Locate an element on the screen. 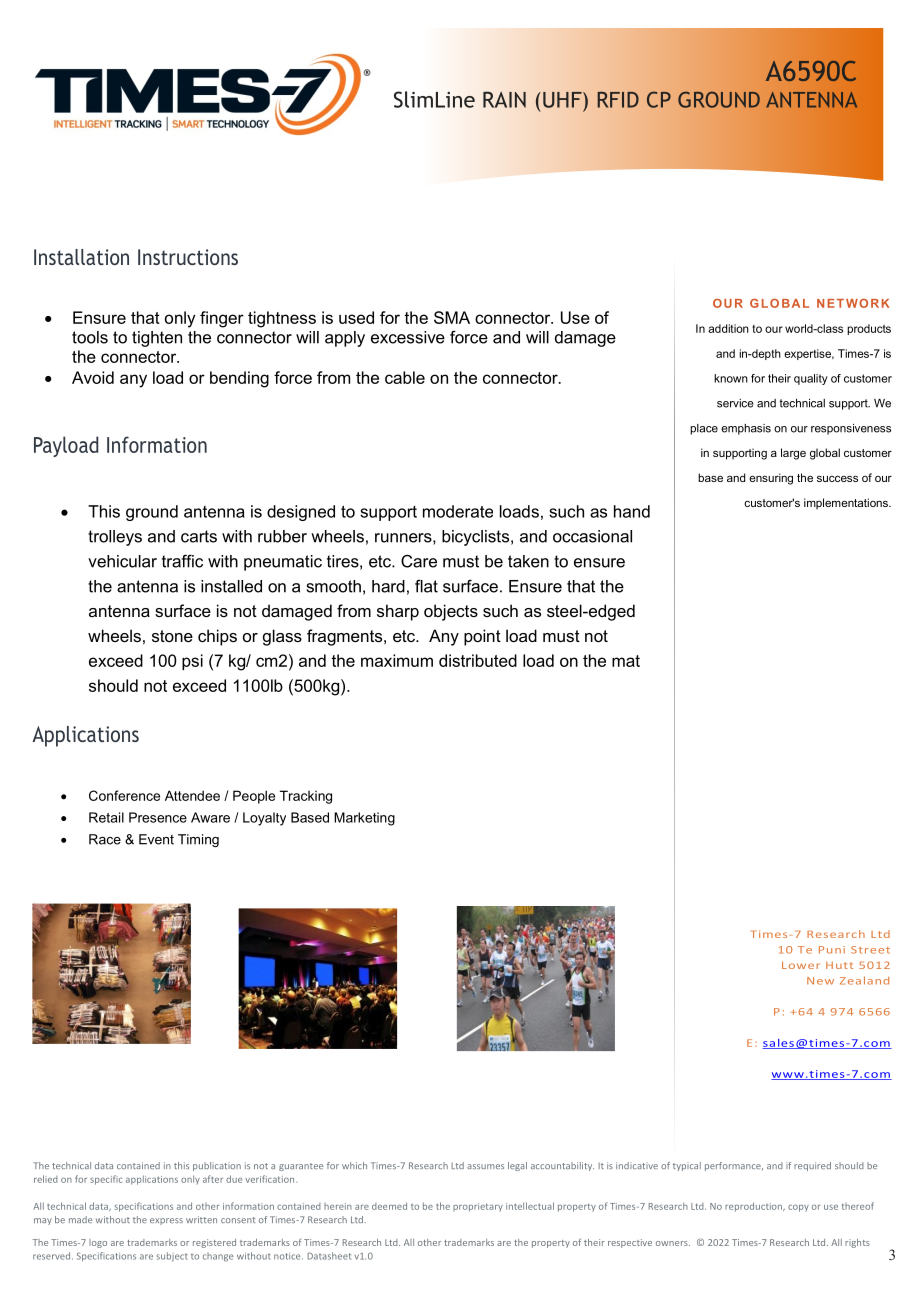 Image resolution: width=924 pixels, height=1309 pixels. proprietary is located at coordinates (478, 1207).
